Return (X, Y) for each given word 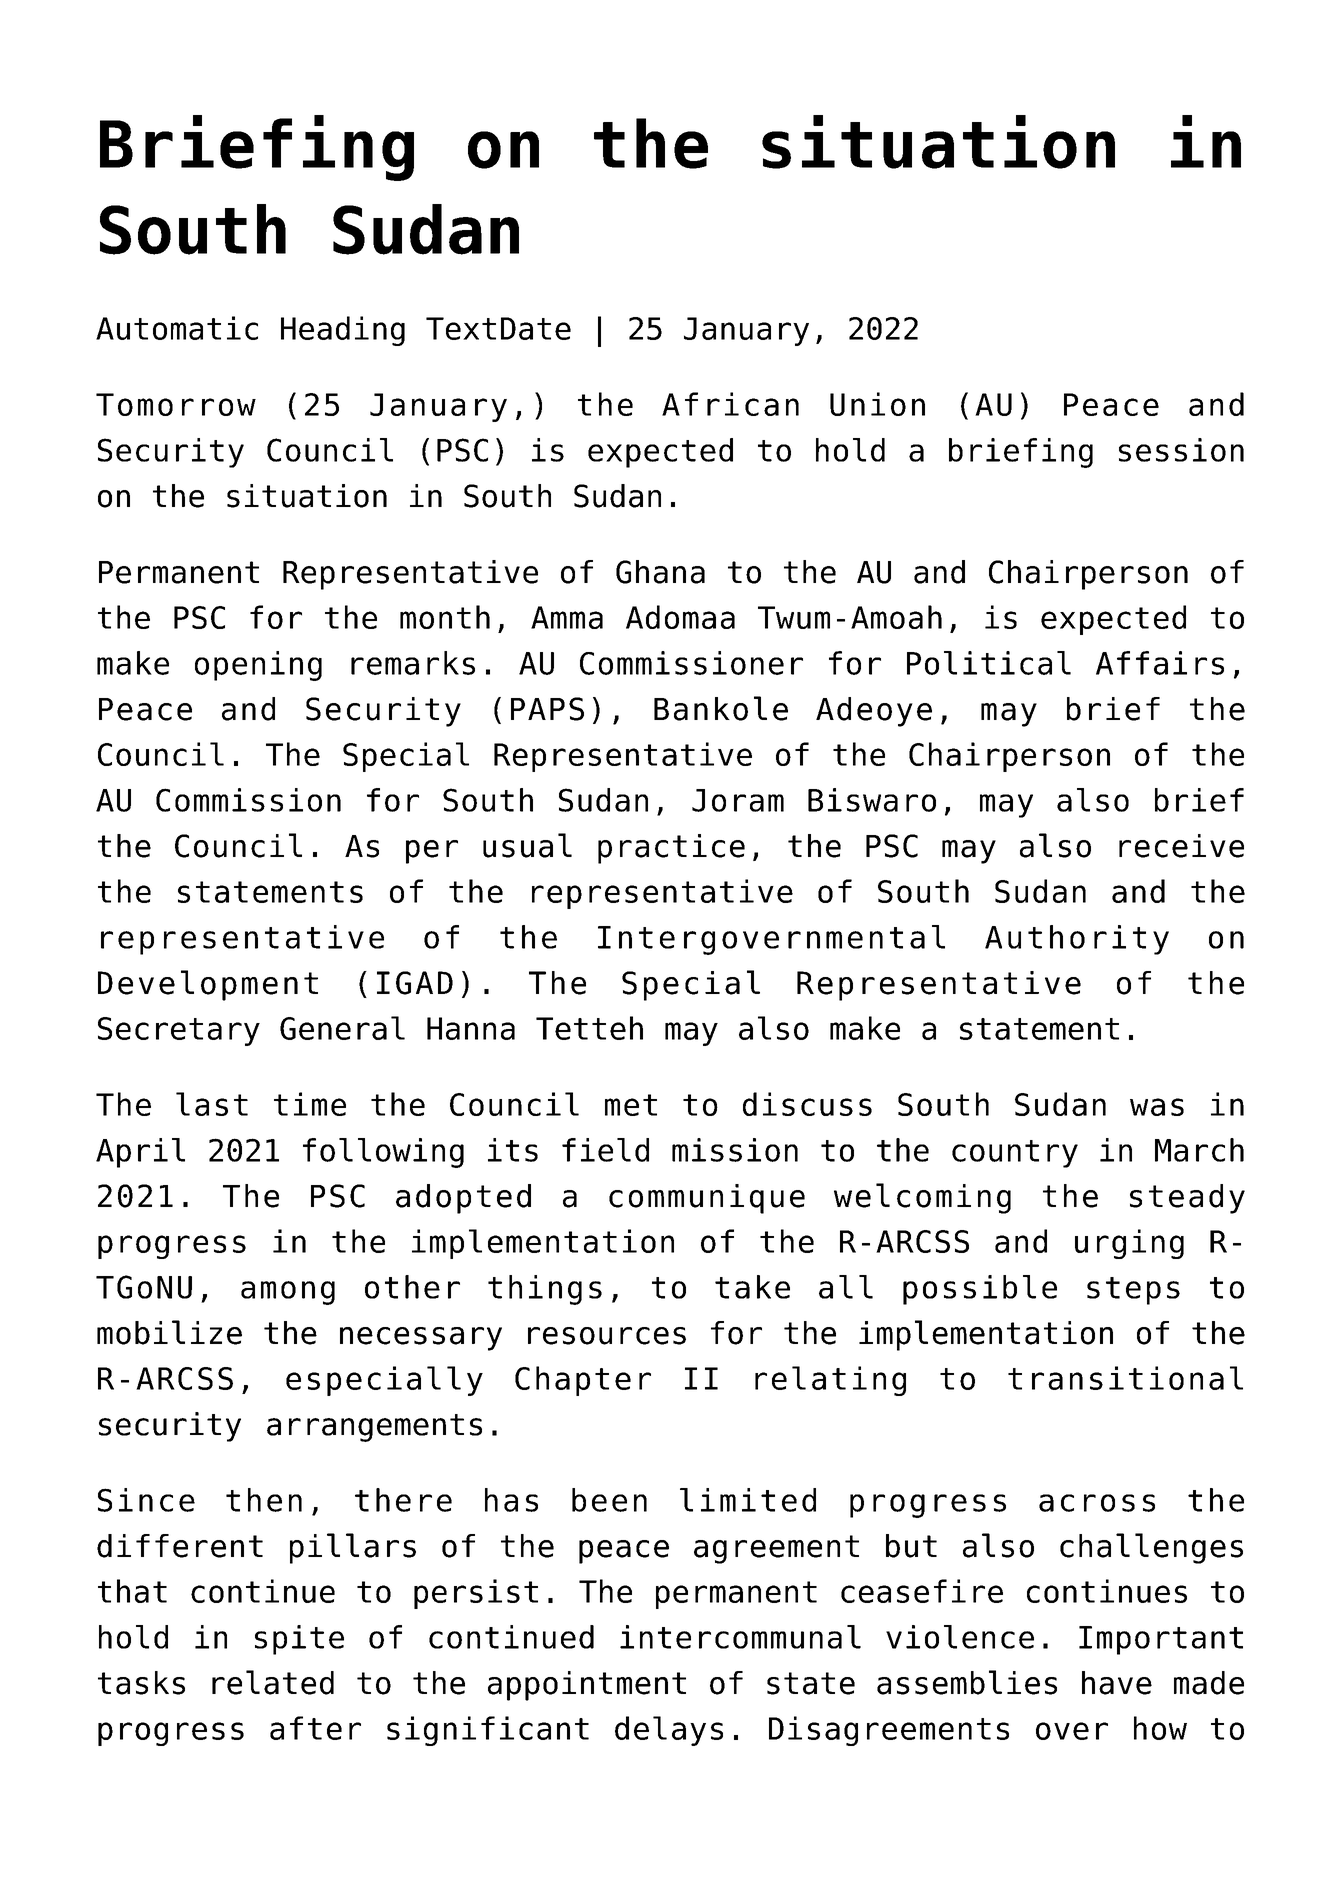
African (730, 404)
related (273, 1682)
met (631, 1105)
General (342, 1028)
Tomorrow (176, 404)
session (1181, 450)
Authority (1077, 940)
